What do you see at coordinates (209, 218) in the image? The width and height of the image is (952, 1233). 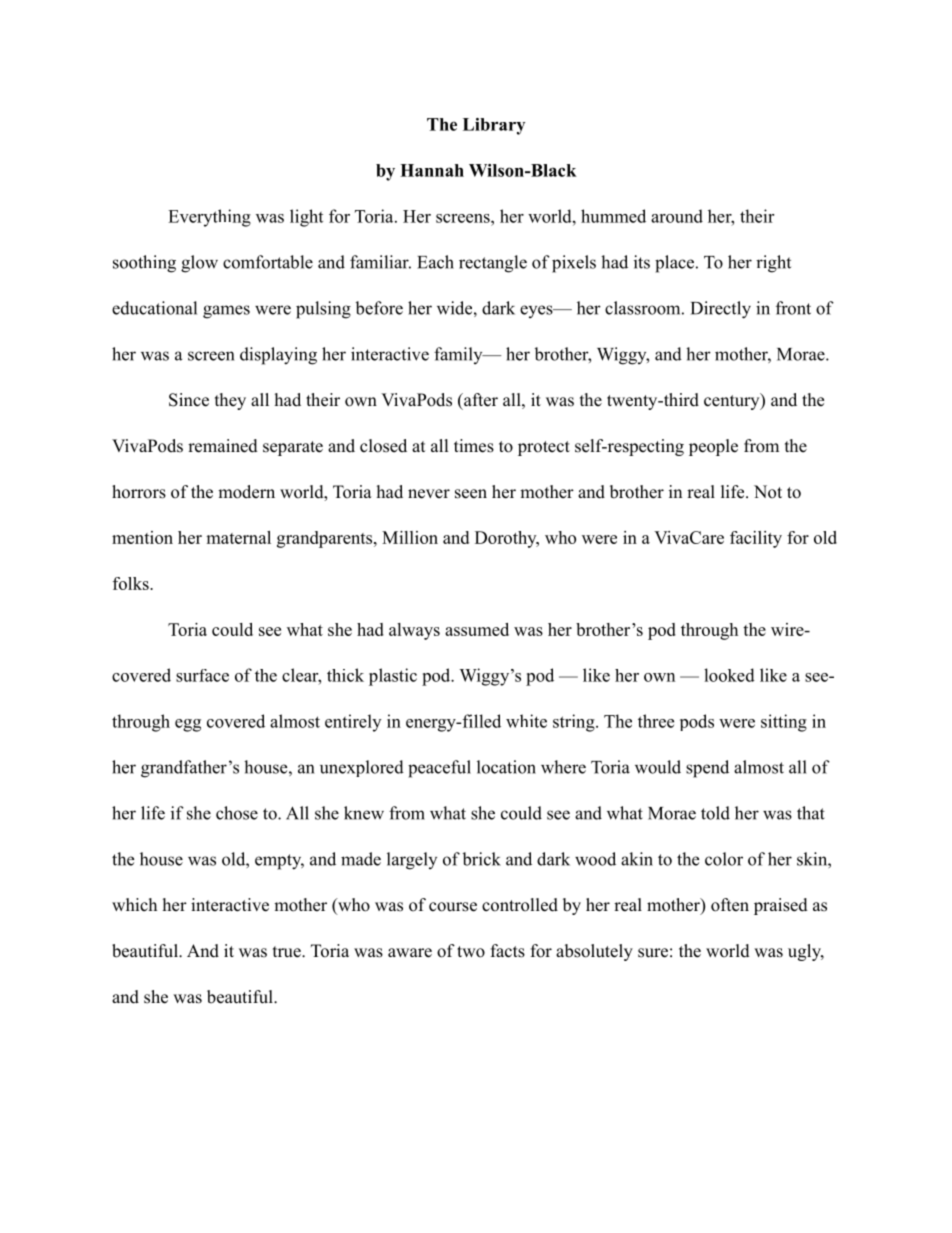 I see `Everything` at bounding box center [209, 218].
